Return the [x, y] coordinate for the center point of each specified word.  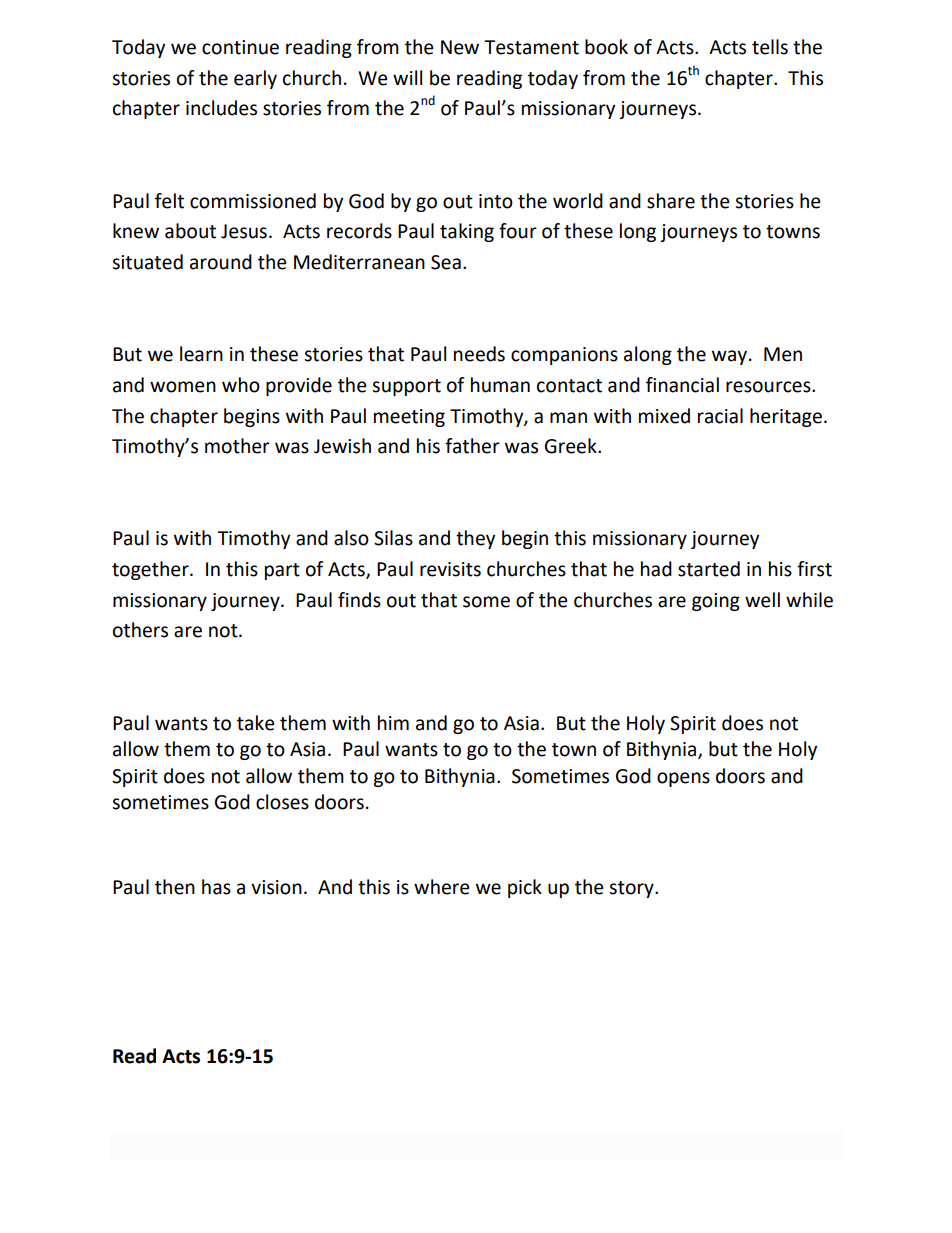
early [255, 79]
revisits [450, 569]
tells [770, 47]
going [716, 602]
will [407, 77]
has [216, 887]
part [282, 571]
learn [201, 354]
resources [769, 387]
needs [479, 354]
